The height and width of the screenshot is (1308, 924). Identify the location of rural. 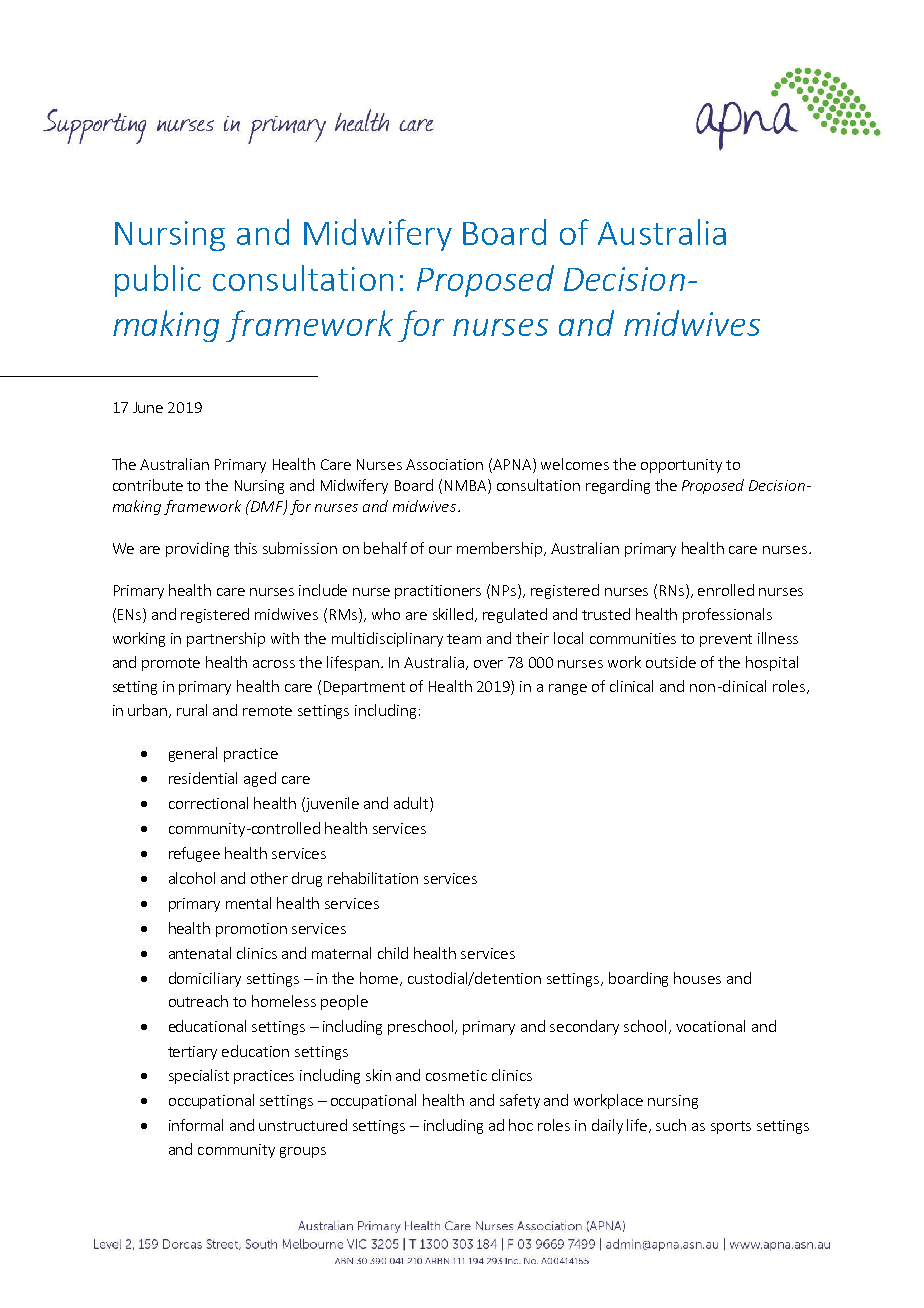
(192, 710).
